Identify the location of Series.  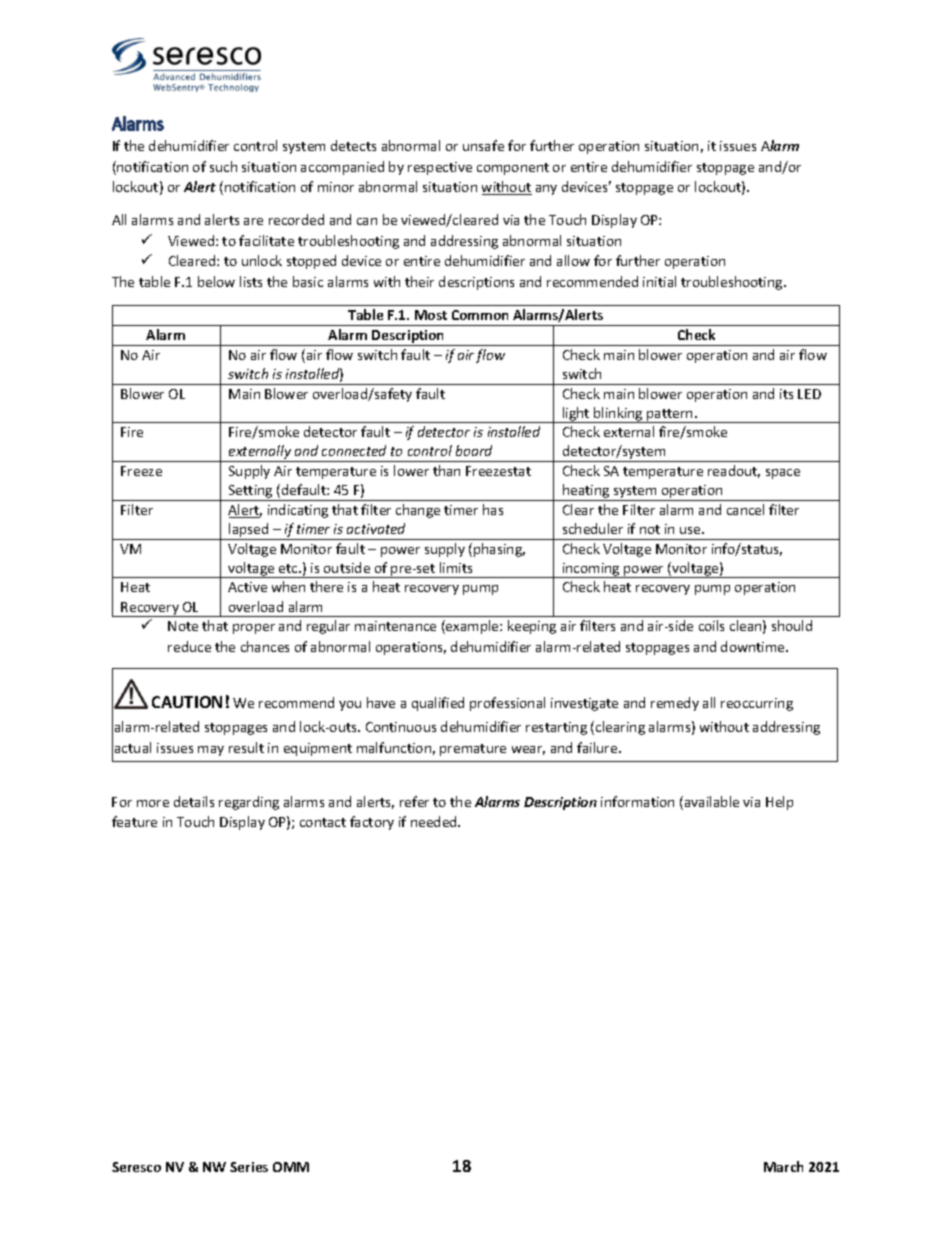
(249, 1167).
